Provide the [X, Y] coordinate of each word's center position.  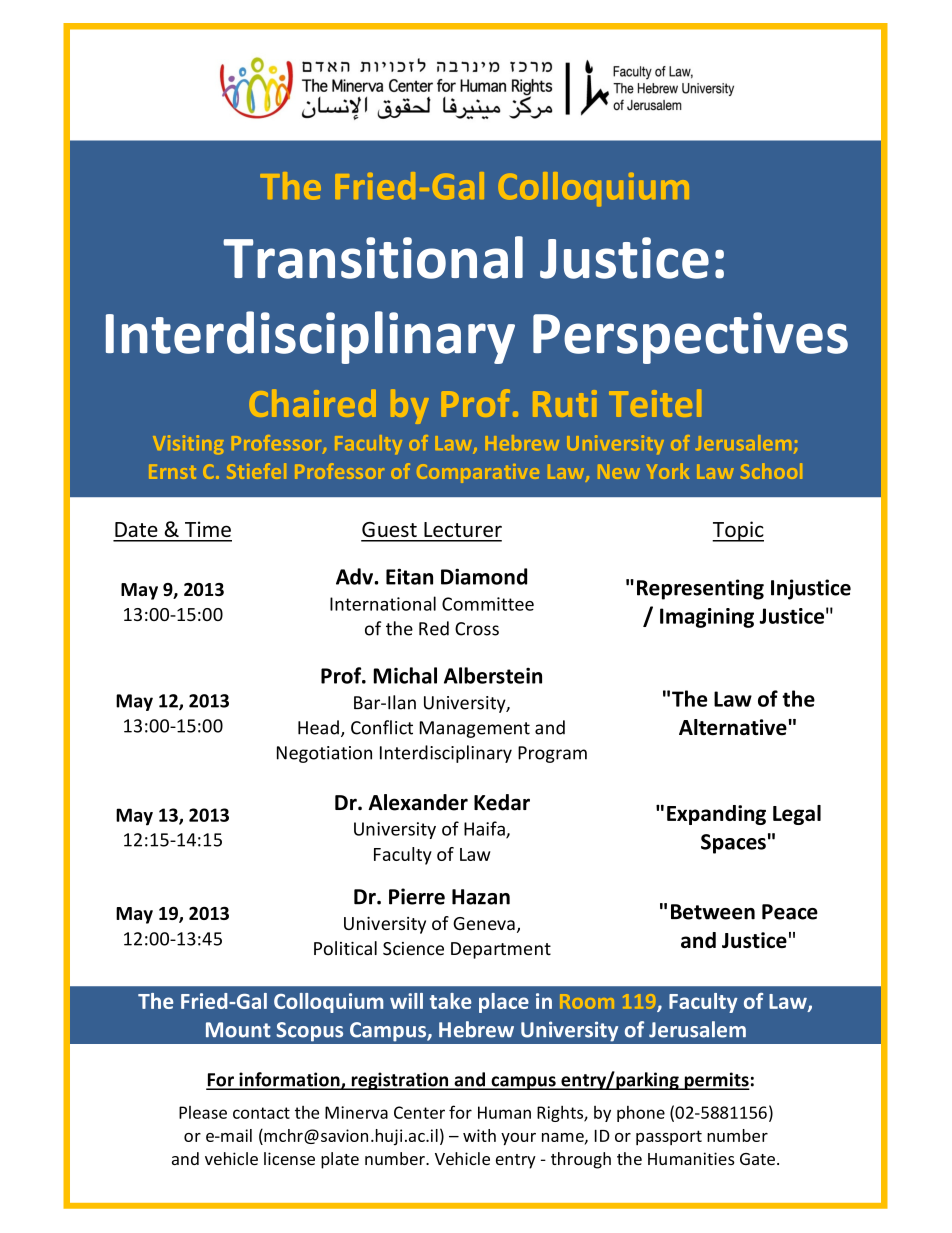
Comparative [478, 473]
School [771, 471]
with [479, 1135]
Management [475, 729]
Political [345, 948]
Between [713, 912]
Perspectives [690, 338]
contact [261, 1113]
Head [318, 727]
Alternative [733, 727]
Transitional [373, 257]
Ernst [172, 472]
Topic [738, 531]
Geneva [484, 923]
